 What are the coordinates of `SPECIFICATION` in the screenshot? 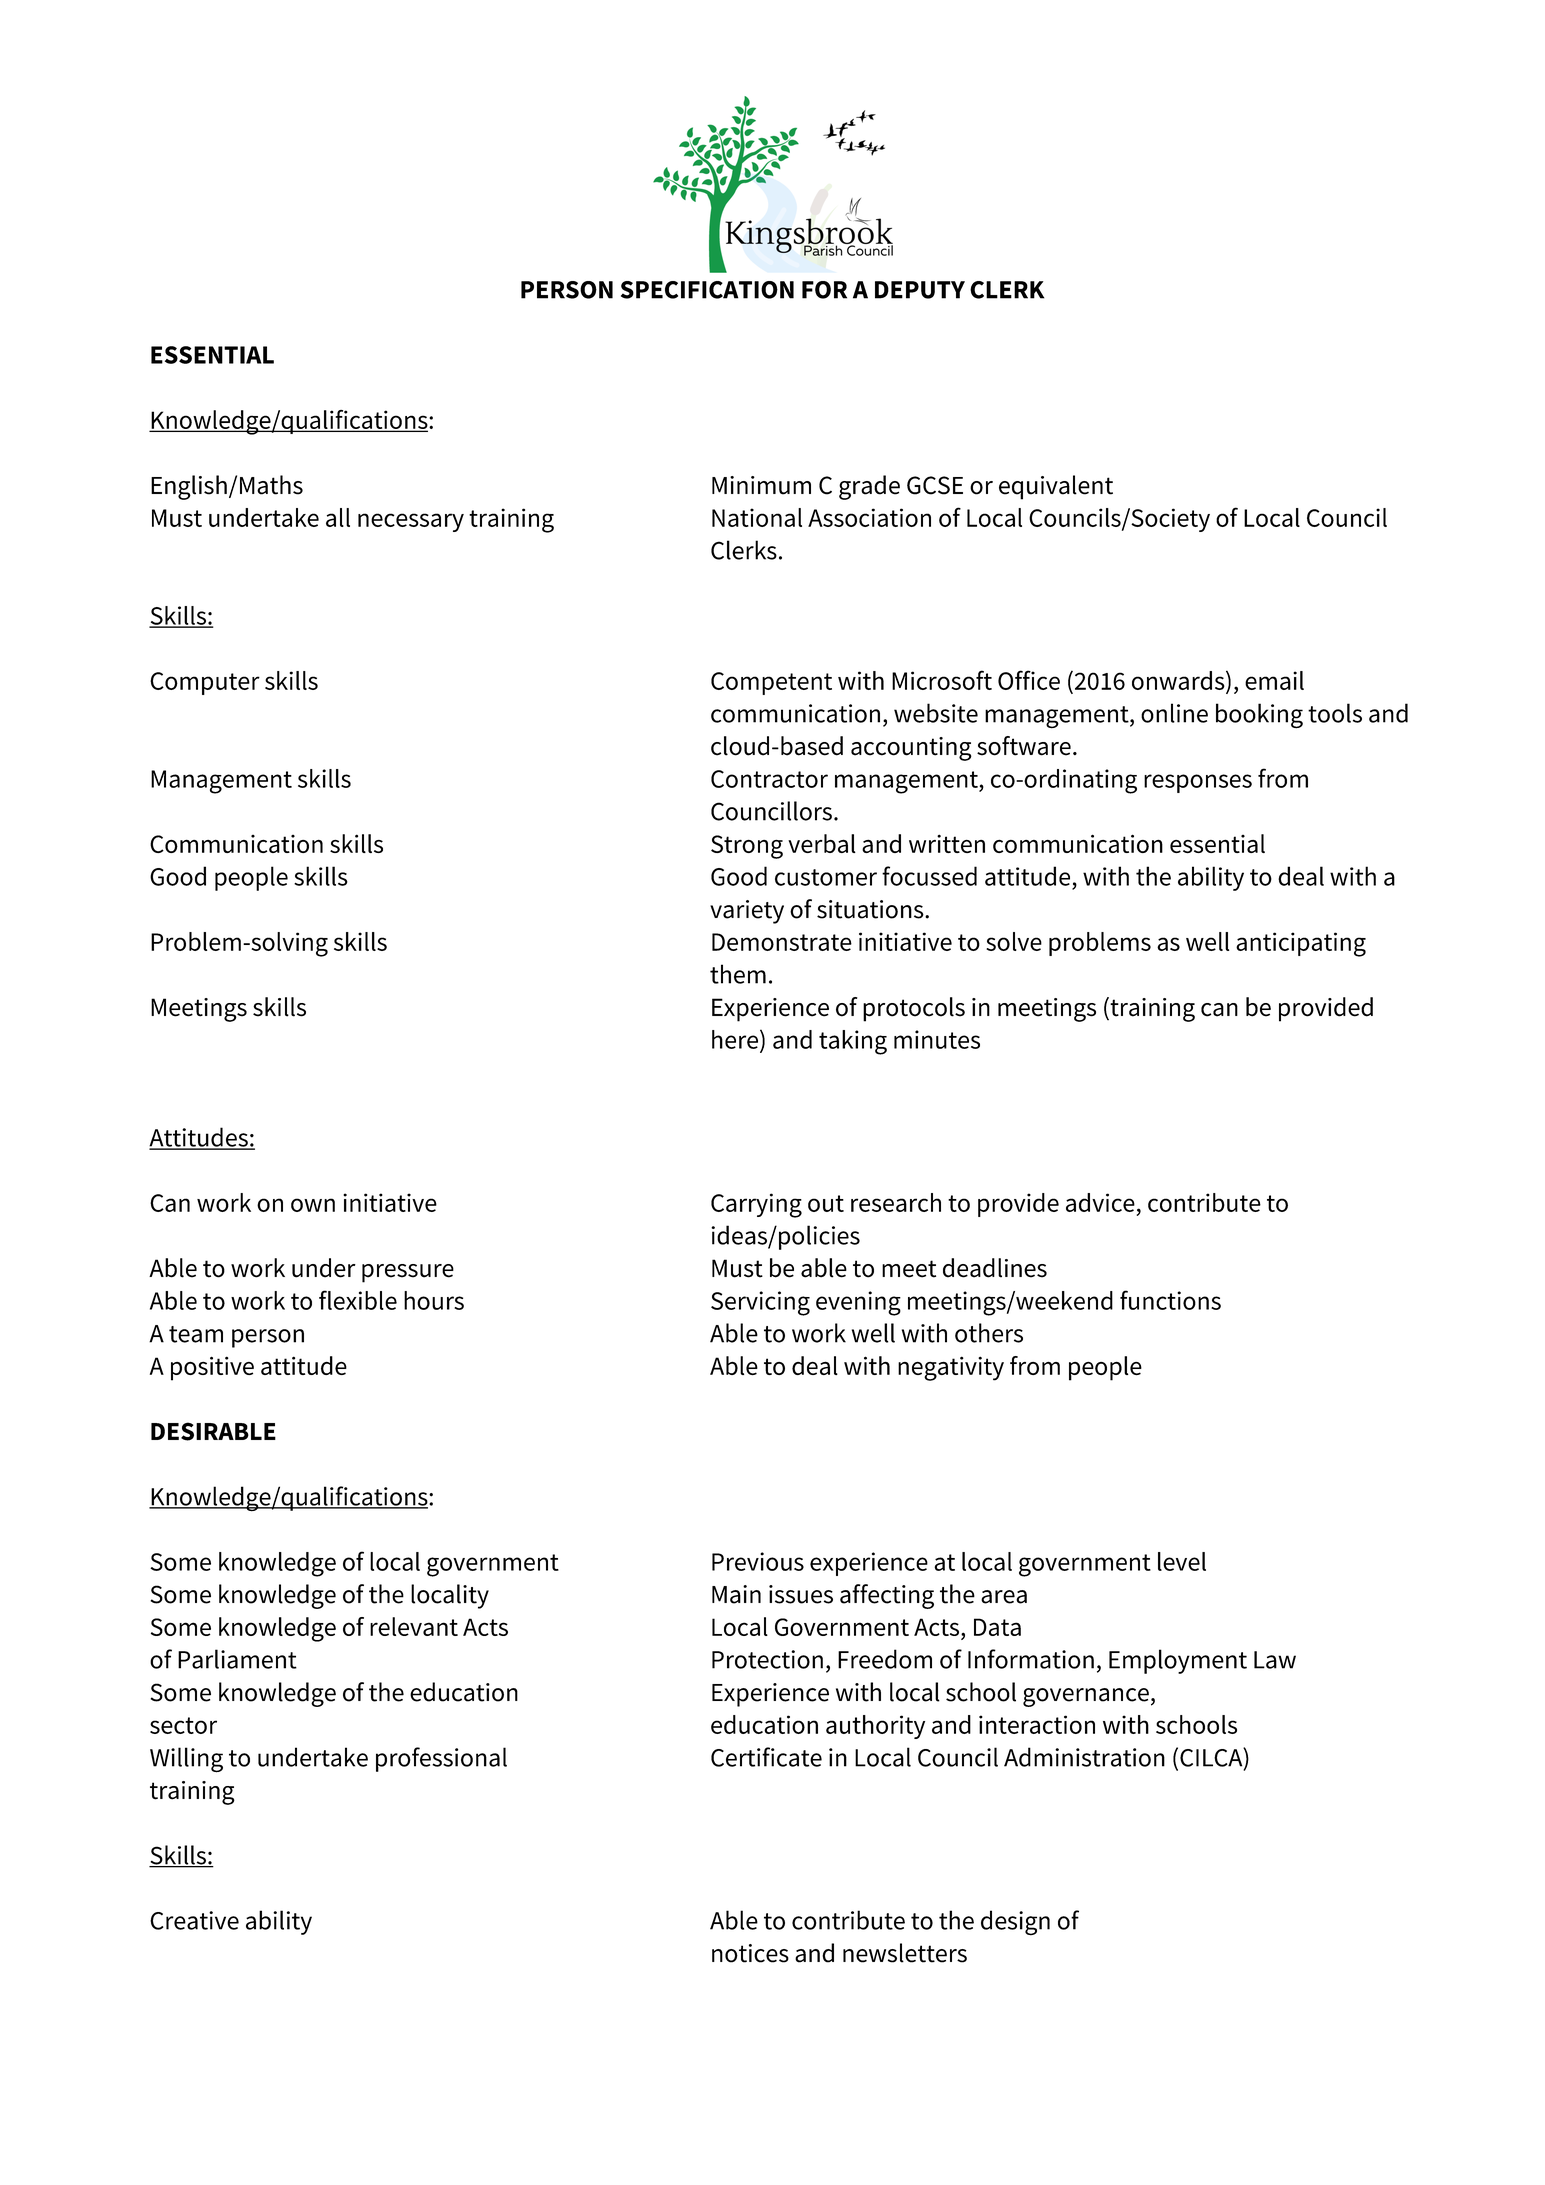 It's located at (707, 290).
